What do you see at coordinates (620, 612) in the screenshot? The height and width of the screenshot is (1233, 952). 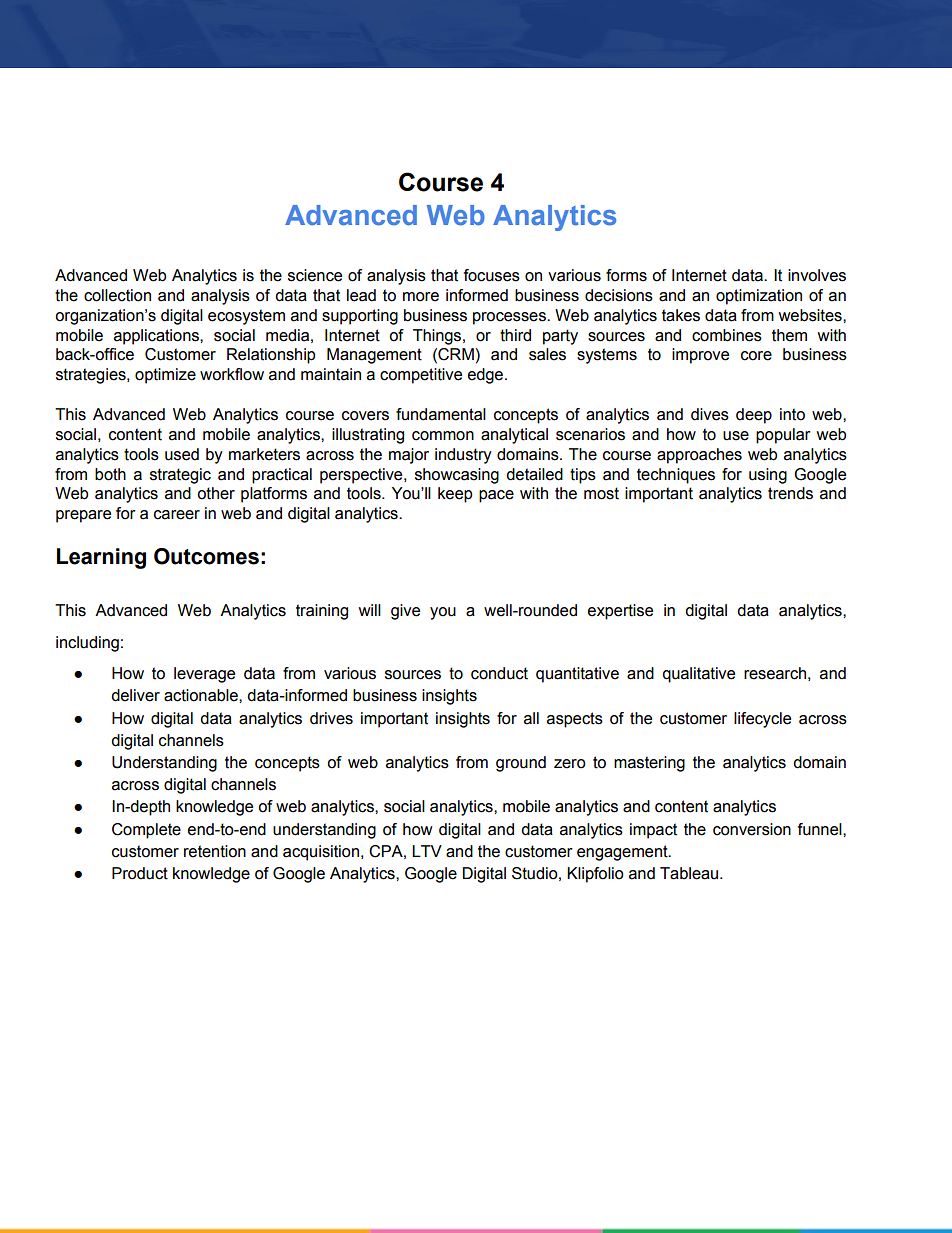 I see `expertise` at bounding box center [620, 612].
